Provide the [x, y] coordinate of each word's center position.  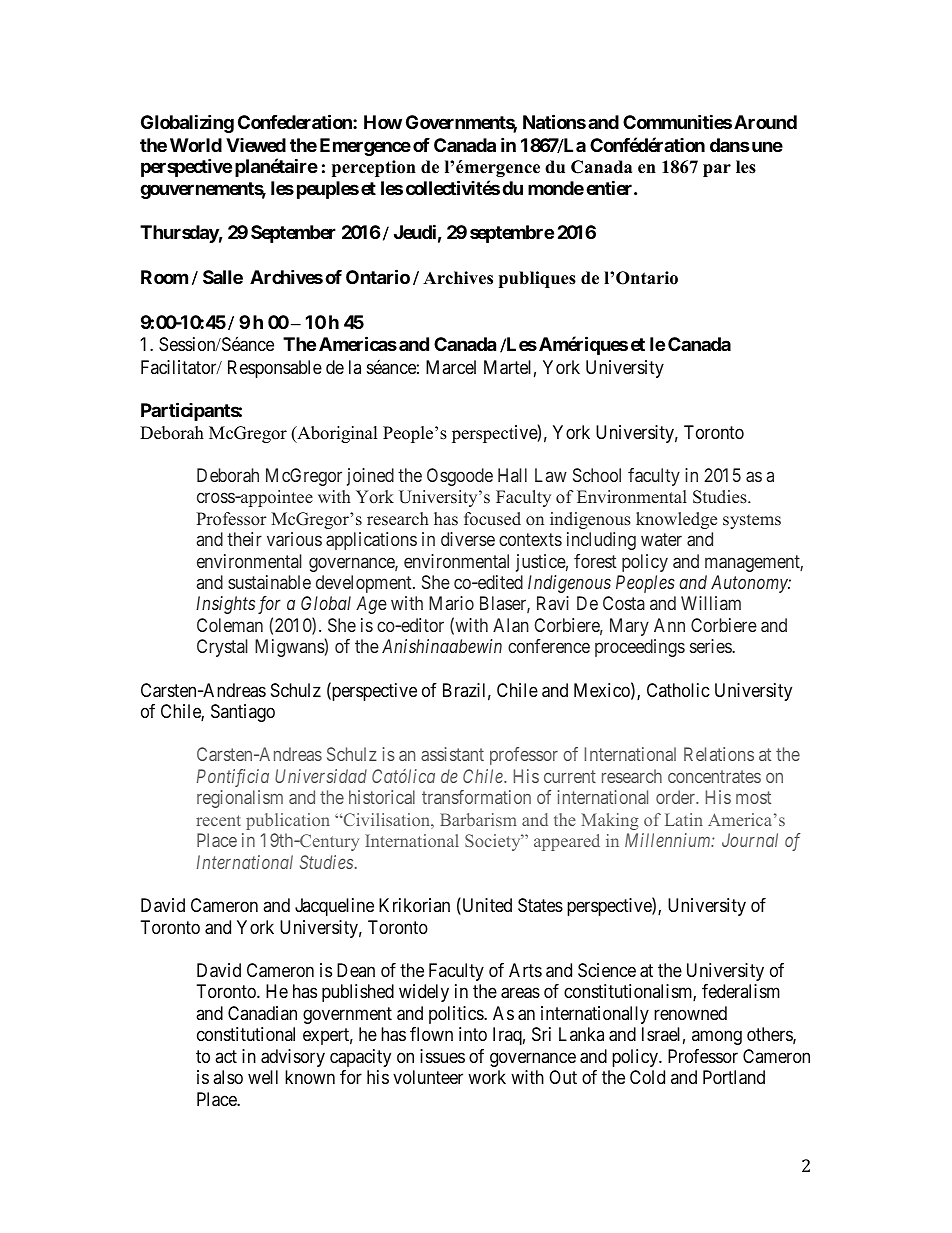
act [226, 1056]
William [711, 603]
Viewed [256, 145]
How [383, 122]
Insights [225, 605]
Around [765, 122]
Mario [451, 603]
